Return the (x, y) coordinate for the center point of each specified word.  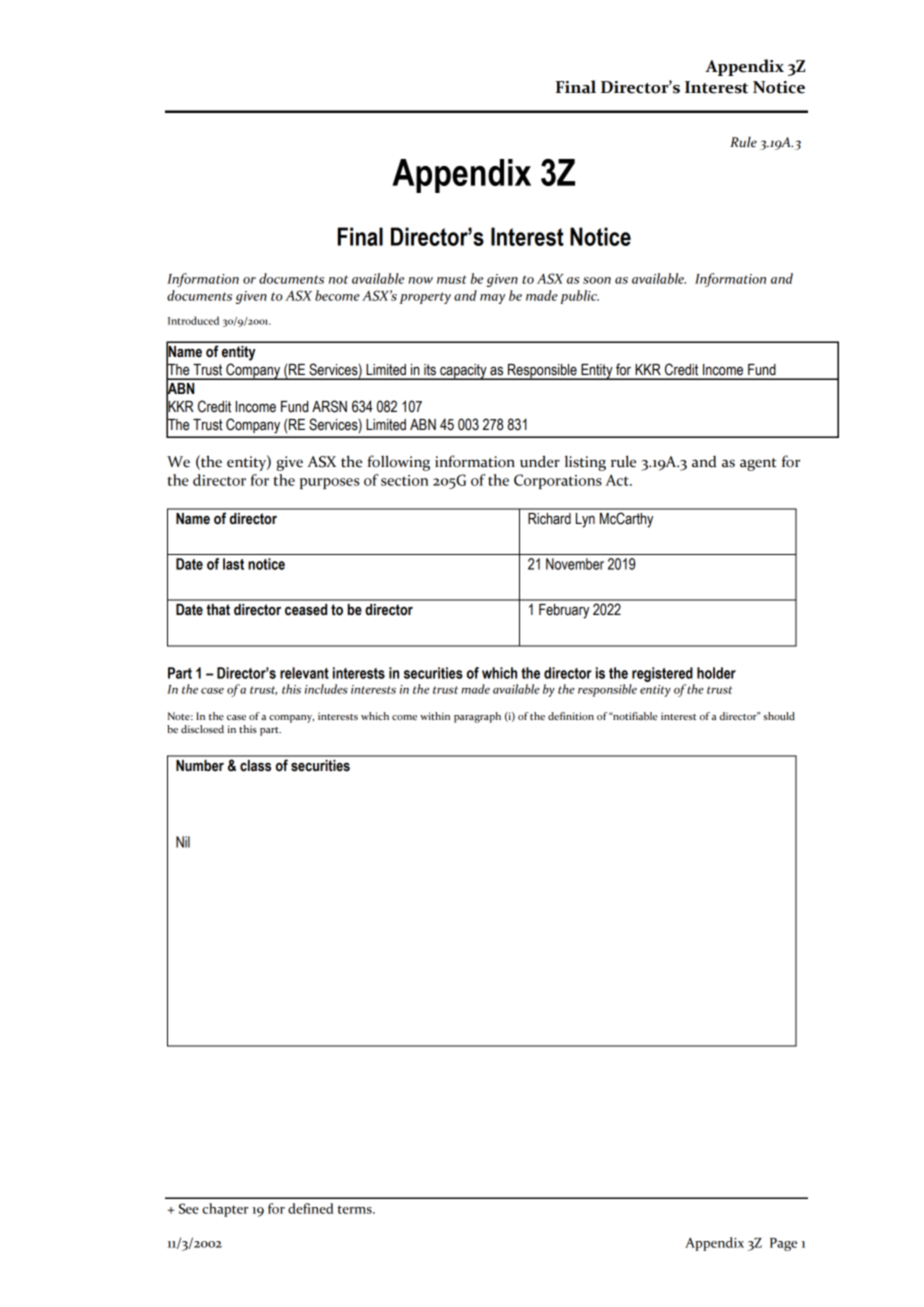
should (779, 716)
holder (716, 673)
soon (597, 280)
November (575, 564)
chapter (225, 1210)
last (233, 564)
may (492, 299)
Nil (183, 842)
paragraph (477, 717)
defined (311, 1208)
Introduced (193, 320)
